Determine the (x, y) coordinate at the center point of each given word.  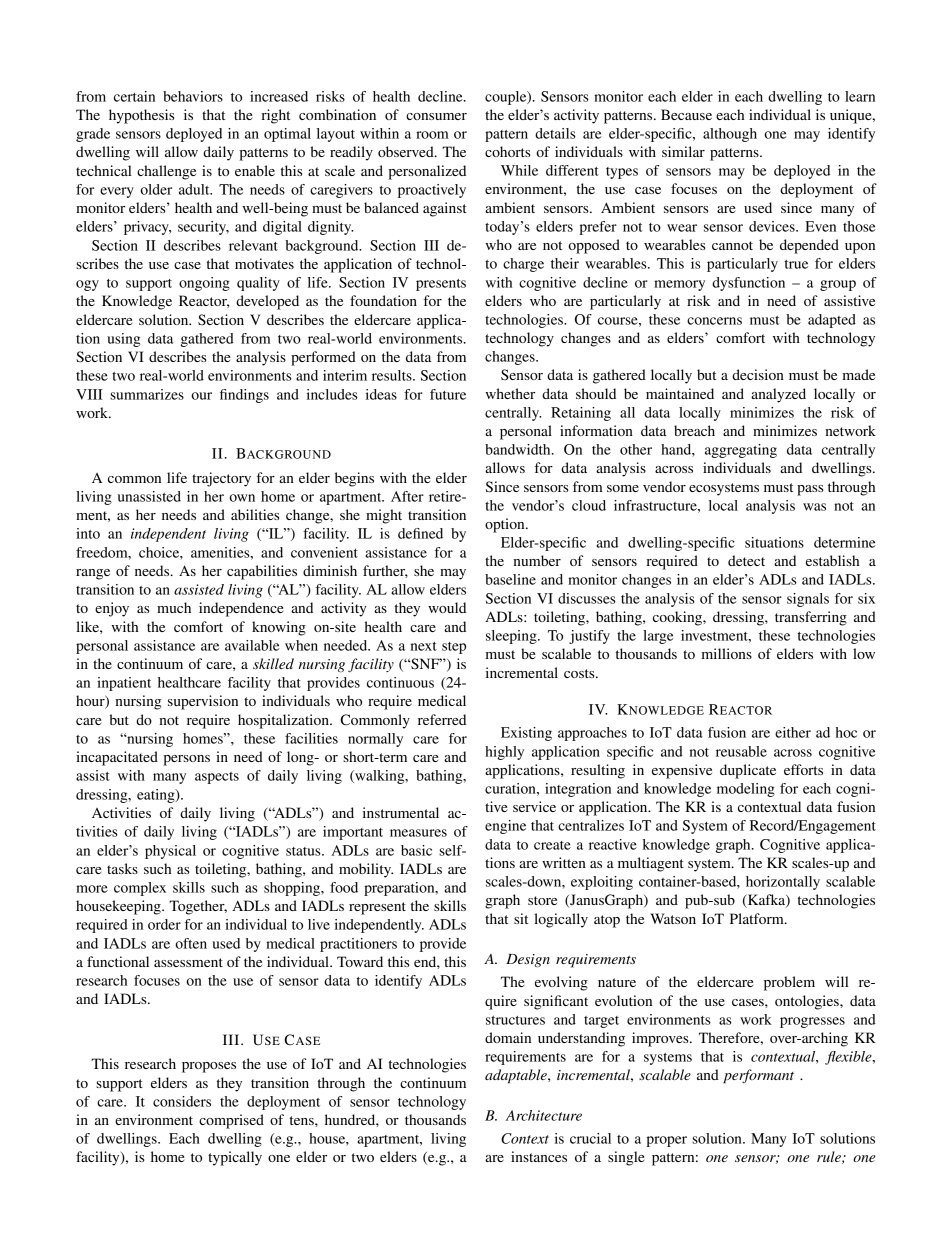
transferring (811, 618)
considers (182, 1101)
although (730, 135)
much (174, 607)
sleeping (512, 637)
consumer (436, 116)
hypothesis (141, 116)
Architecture (544, 1115)
